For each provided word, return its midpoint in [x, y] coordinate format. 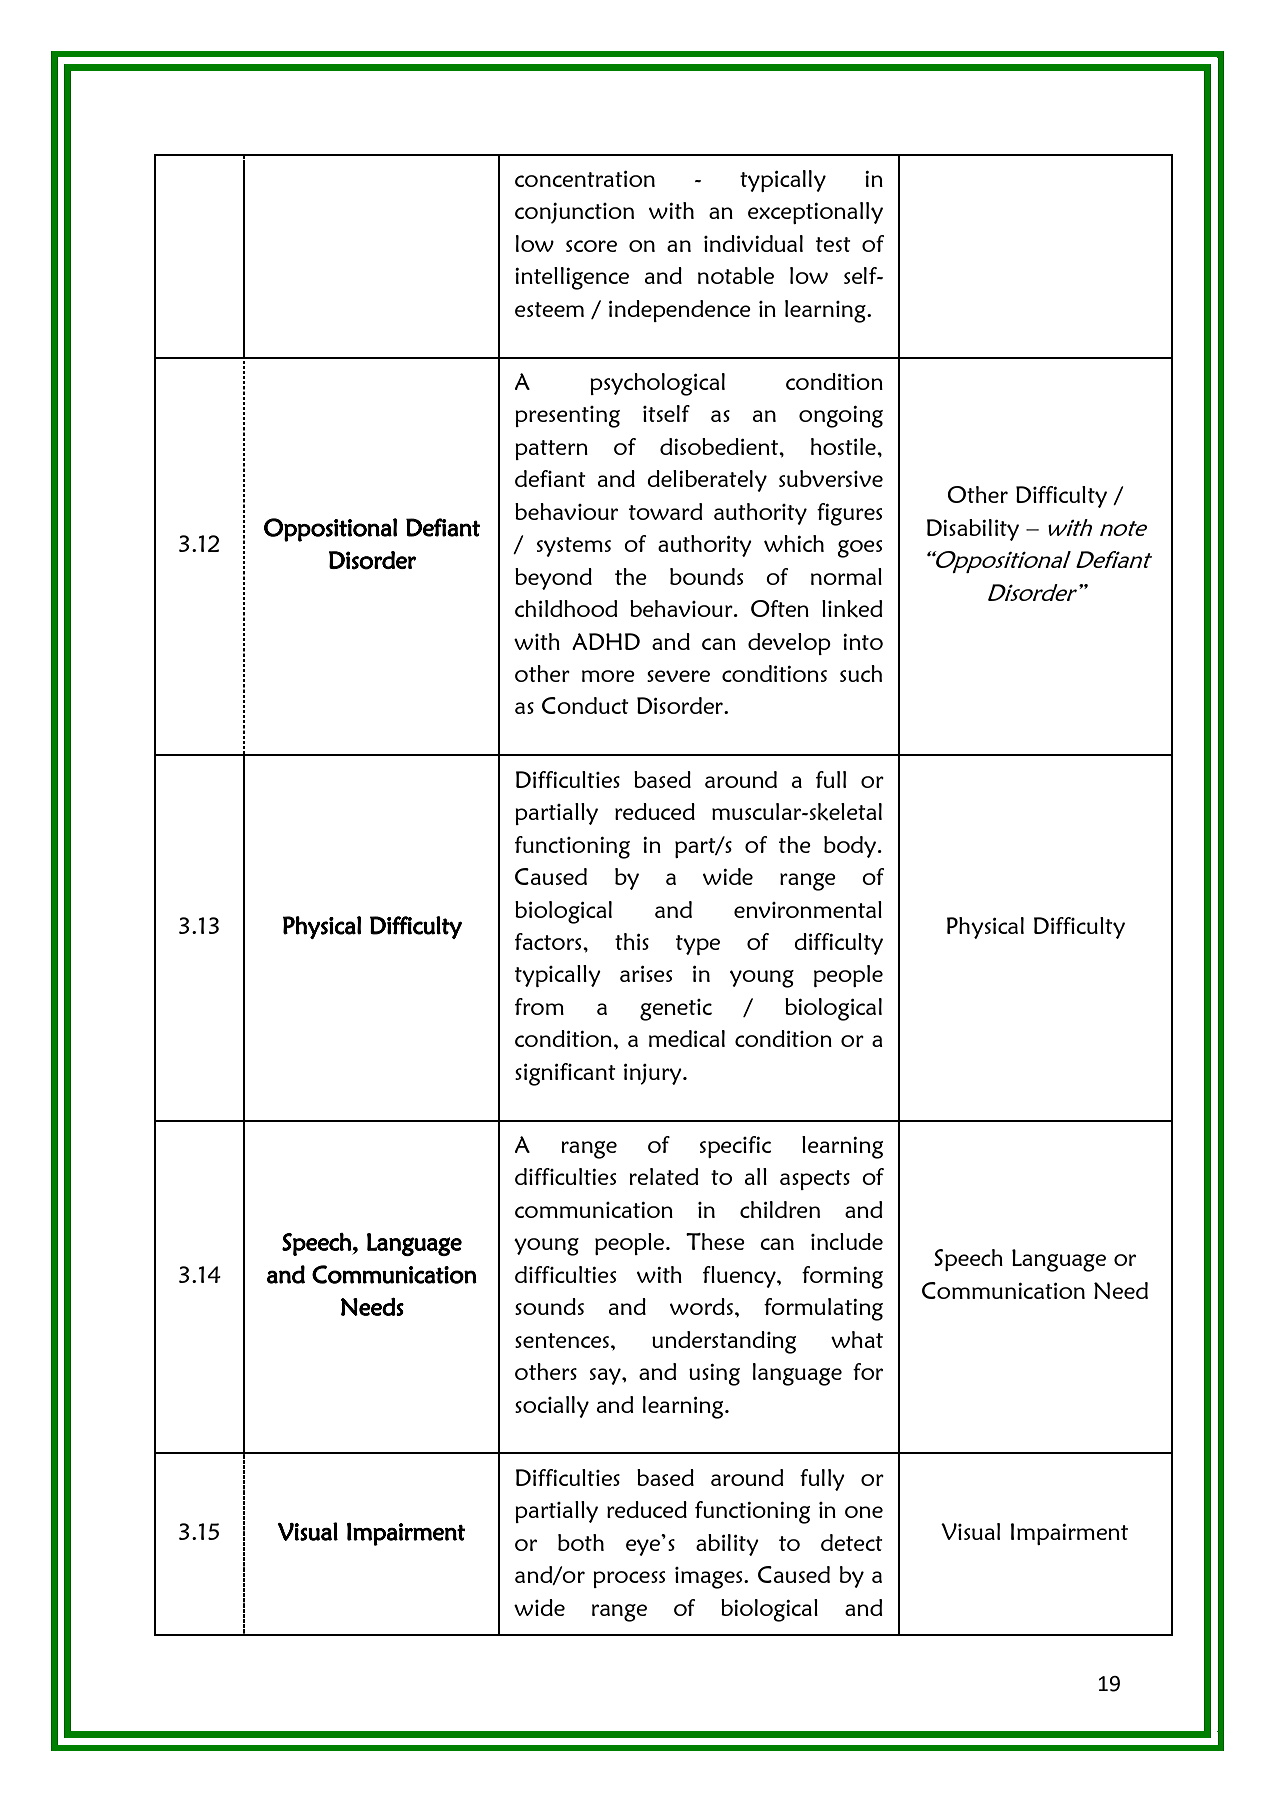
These [715, 1241]
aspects [815, 1180]
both [581, 1542]
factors [549, 941]
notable [736, 275]
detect [852, 1542]
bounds [706, 576]
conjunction [574, 213]
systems [574, 547]
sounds [549, 1306]
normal [846, 576]
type [698, 945]
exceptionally [815, 213]
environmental [808, 909]
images [710, 1578]
